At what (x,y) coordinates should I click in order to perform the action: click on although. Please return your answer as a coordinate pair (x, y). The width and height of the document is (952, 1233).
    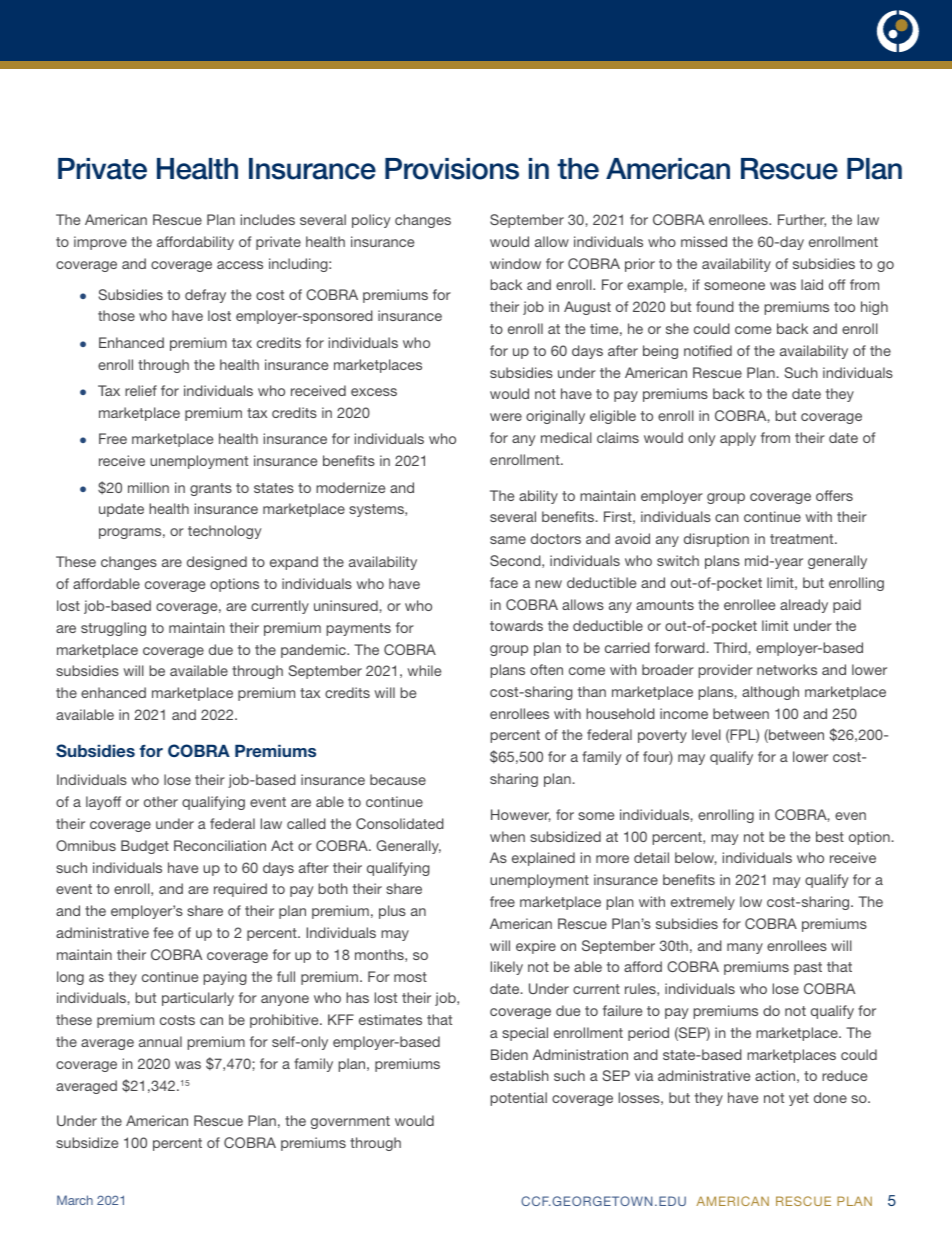
    Looking at the image, I should click on (770, 693).
